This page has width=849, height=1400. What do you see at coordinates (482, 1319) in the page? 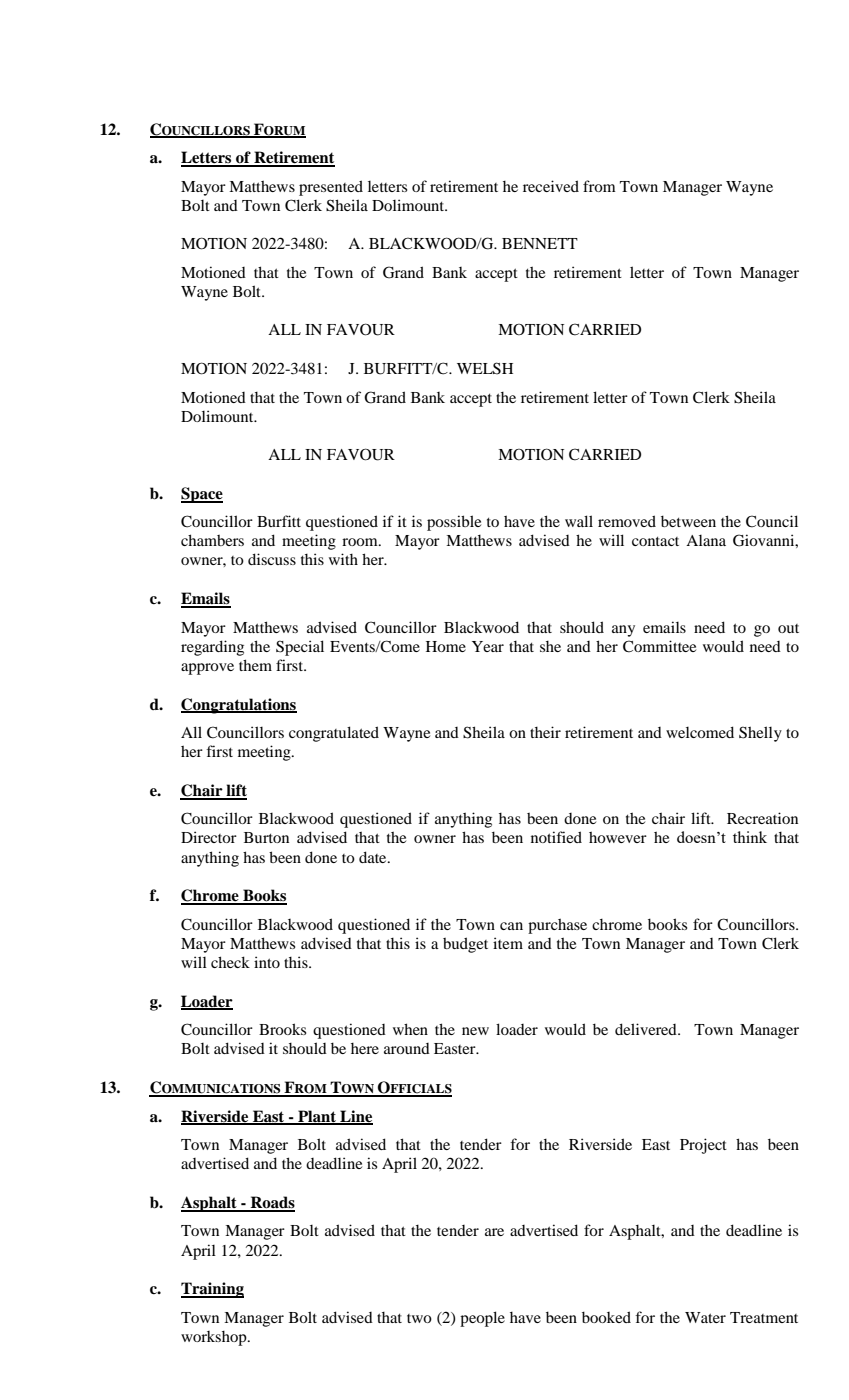
I see `people` at bounding box center [482, 1319].
